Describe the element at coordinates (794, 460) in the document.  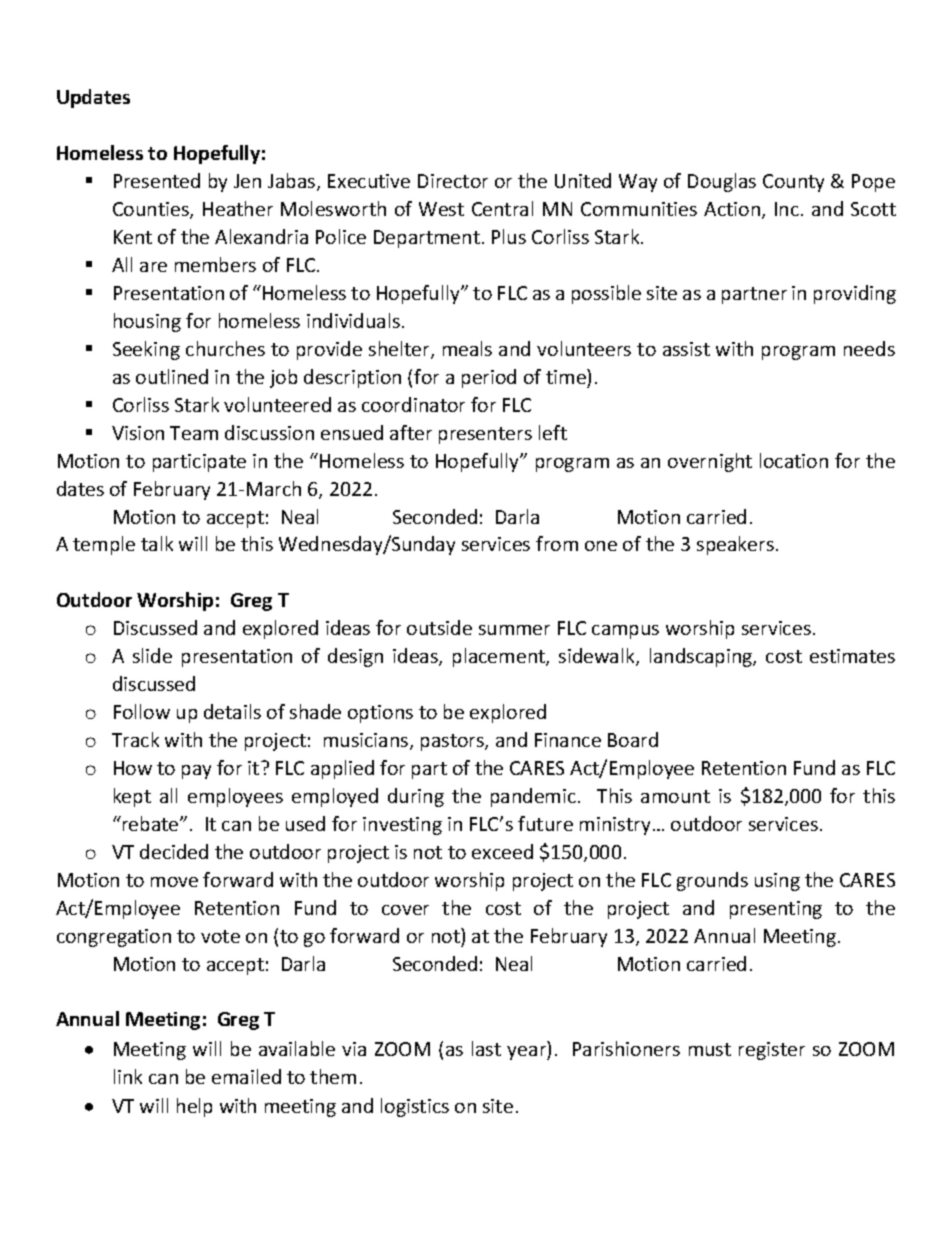
I see `location` at that location.
